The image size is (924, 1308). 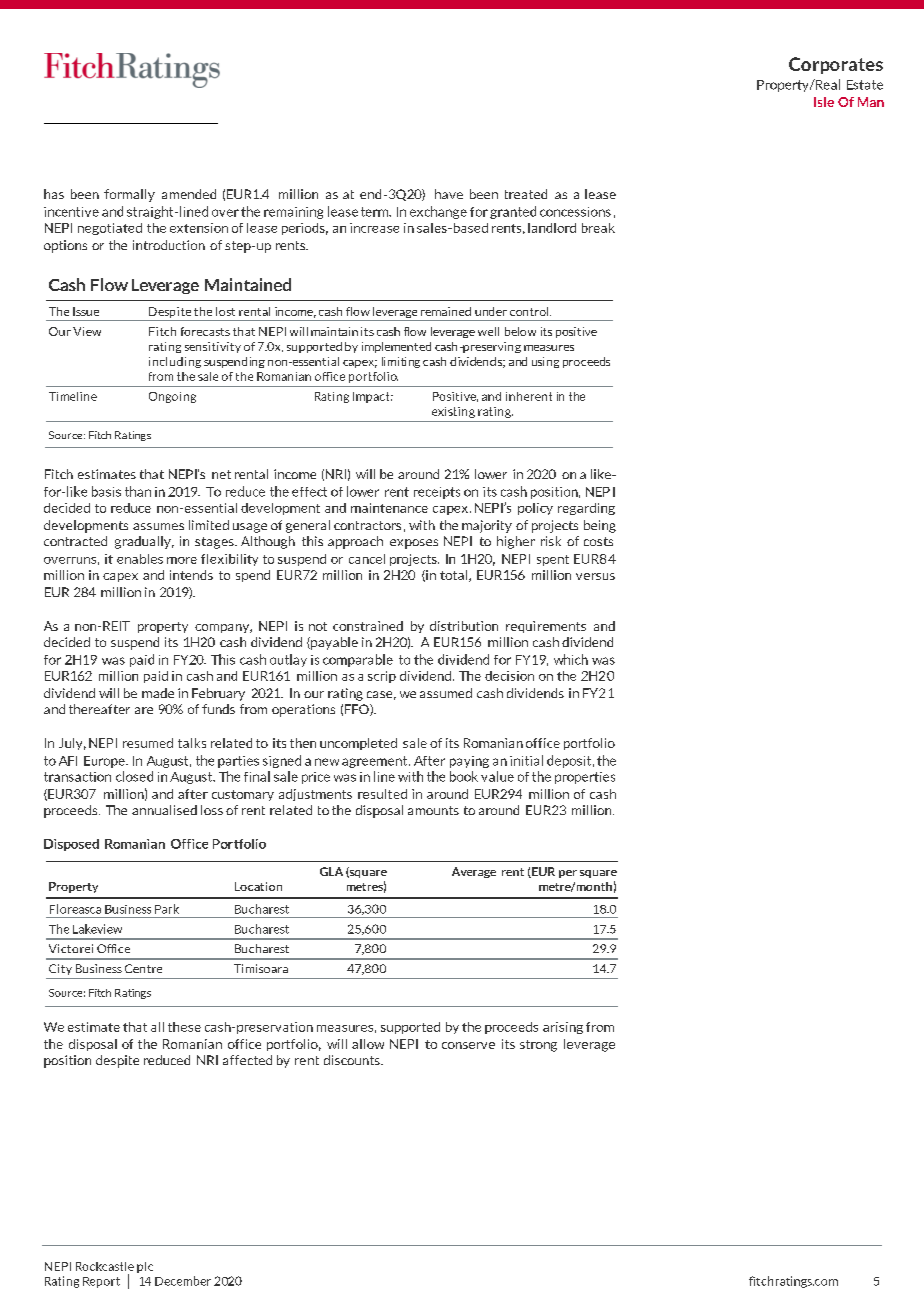 What do you see at coordinates (468, 1045) in the page?
I see `conserve` at bounding box center [468, 1045].
